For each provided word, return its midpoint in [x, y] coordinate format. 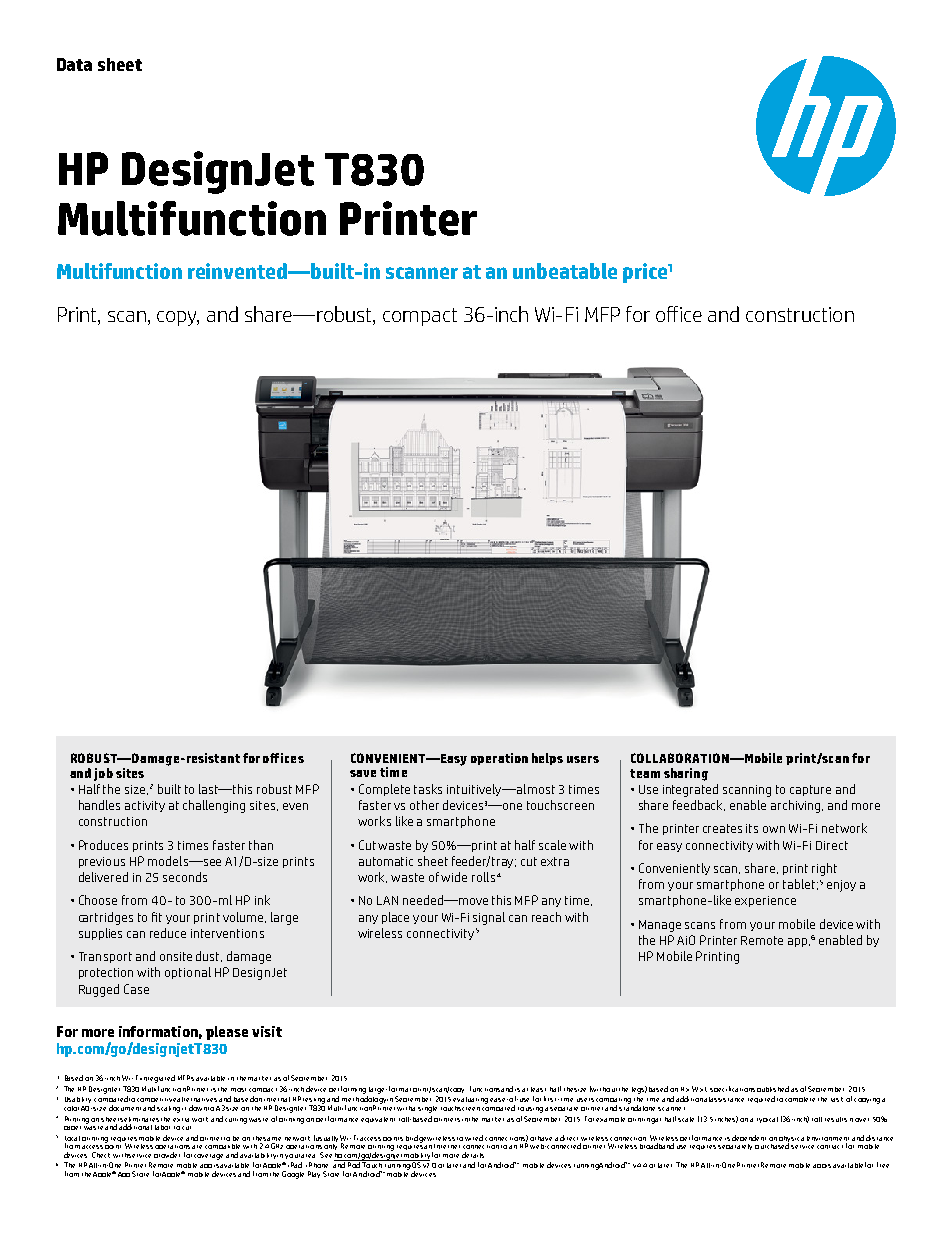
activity [145, 806]
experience [765, 901]
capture [810, 790]
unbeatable [565, 271]
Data [74, 64]
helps [547, 759]
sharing [686, 774]
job [103, 774]
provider [167, 1155]
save [363, 773]
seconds [185, 877]
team [645, 773]
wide [454, 877]
